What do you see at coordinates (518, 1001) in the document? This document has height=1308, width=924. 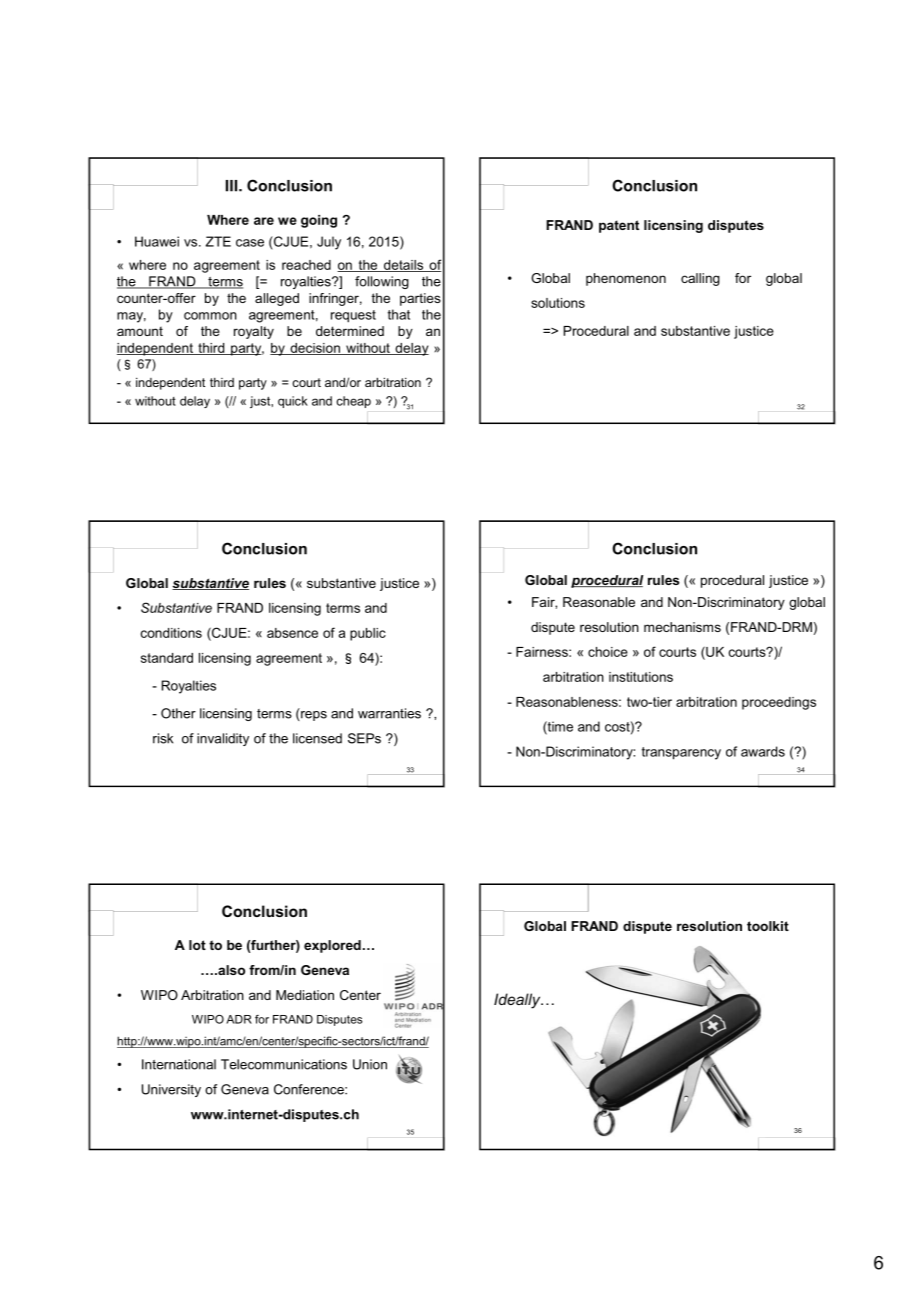 I see `Ideally` at bounding box center [518, 1001].
